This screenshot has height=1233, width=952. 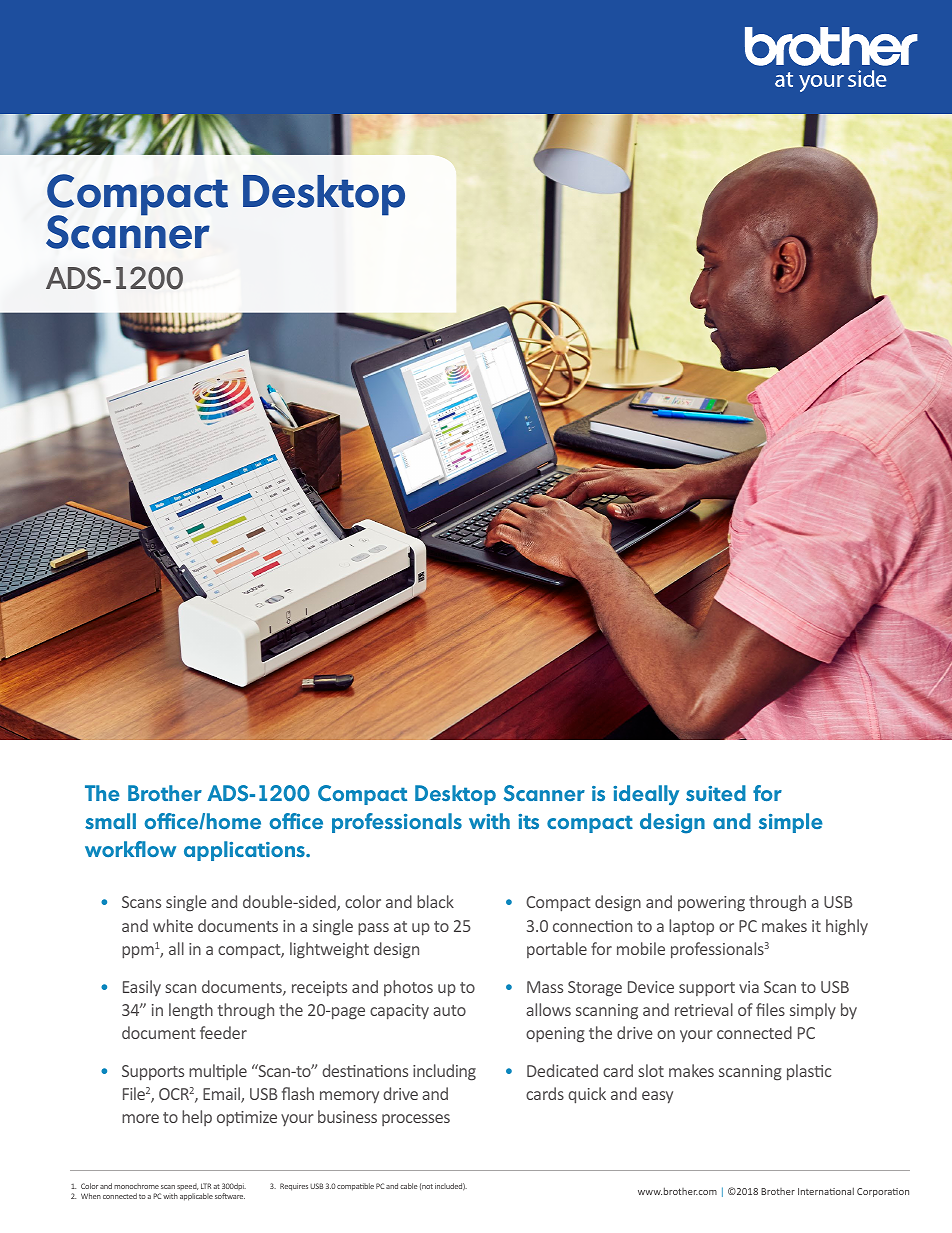 What do you see at coordinates (187, 1188) in the screenshot?
I see `speed` at bounding box center [187, 1188].
